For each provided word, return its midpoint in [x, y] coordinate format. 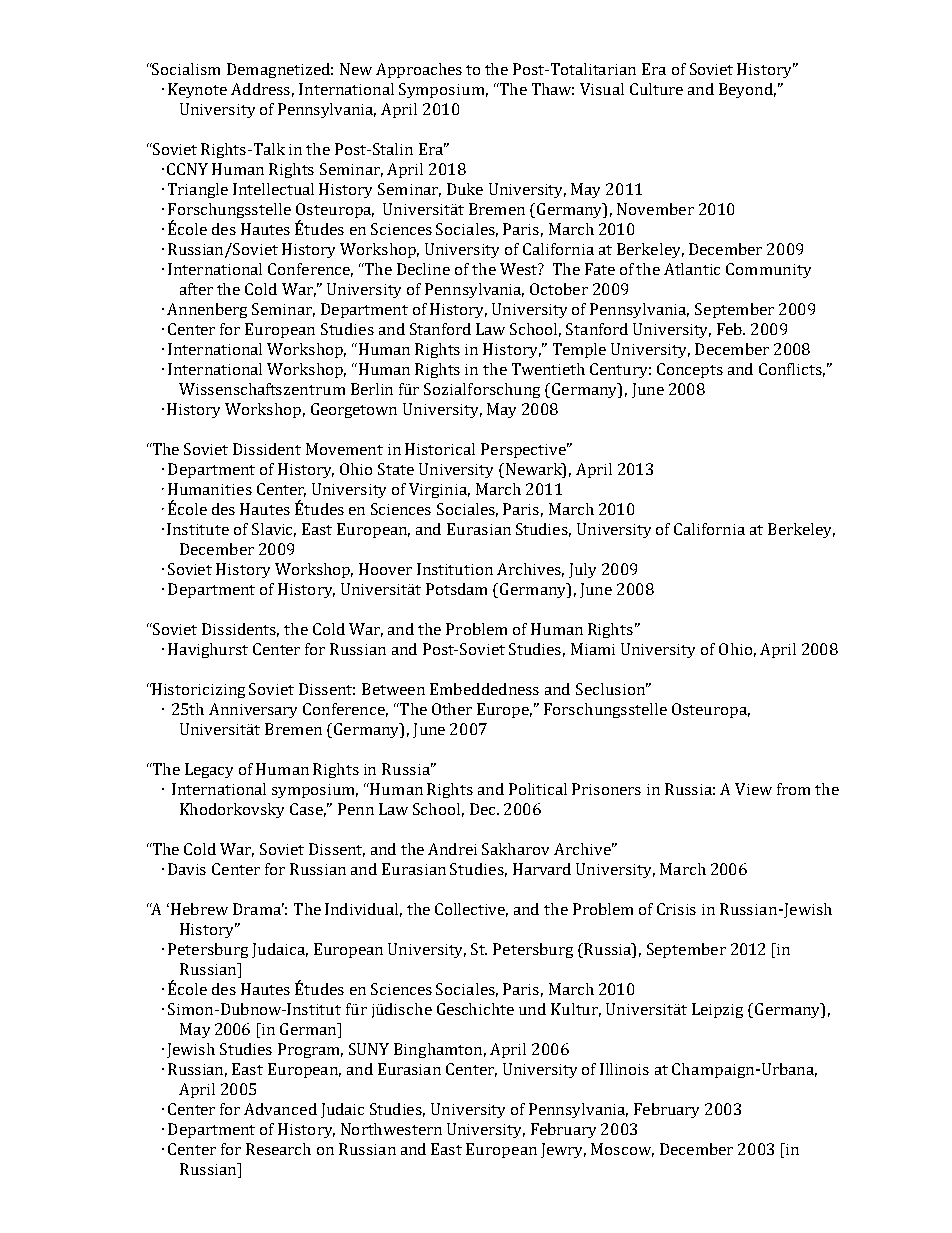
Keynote [197, 90]
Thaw [553, 89]
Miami [593, 649]
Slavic [274, 530]
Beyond [747, 90]
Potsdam [456, 589]
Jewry [563, 1150]
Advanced [280, 1109]
